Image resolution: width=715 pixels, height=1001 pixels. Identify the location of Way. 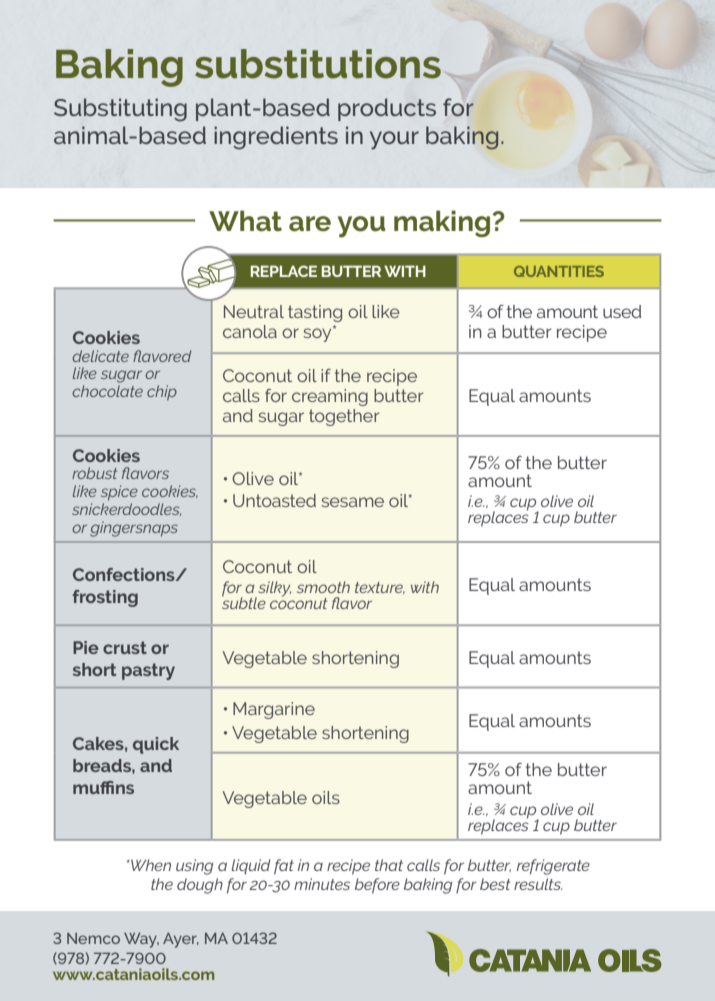
(141, 940).
